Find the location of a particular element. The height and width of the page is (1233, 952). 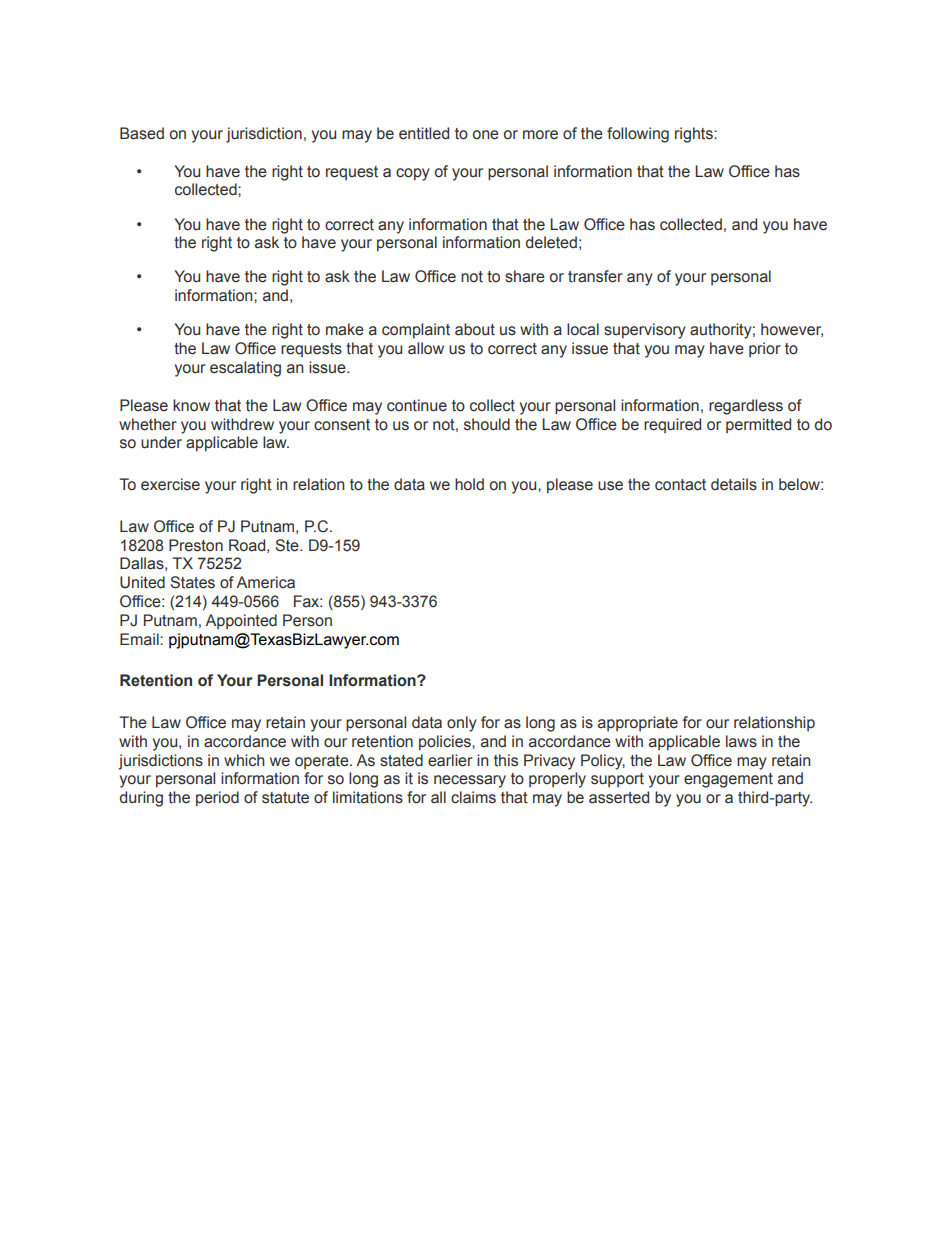

details is located at coordinates (734, 484).
